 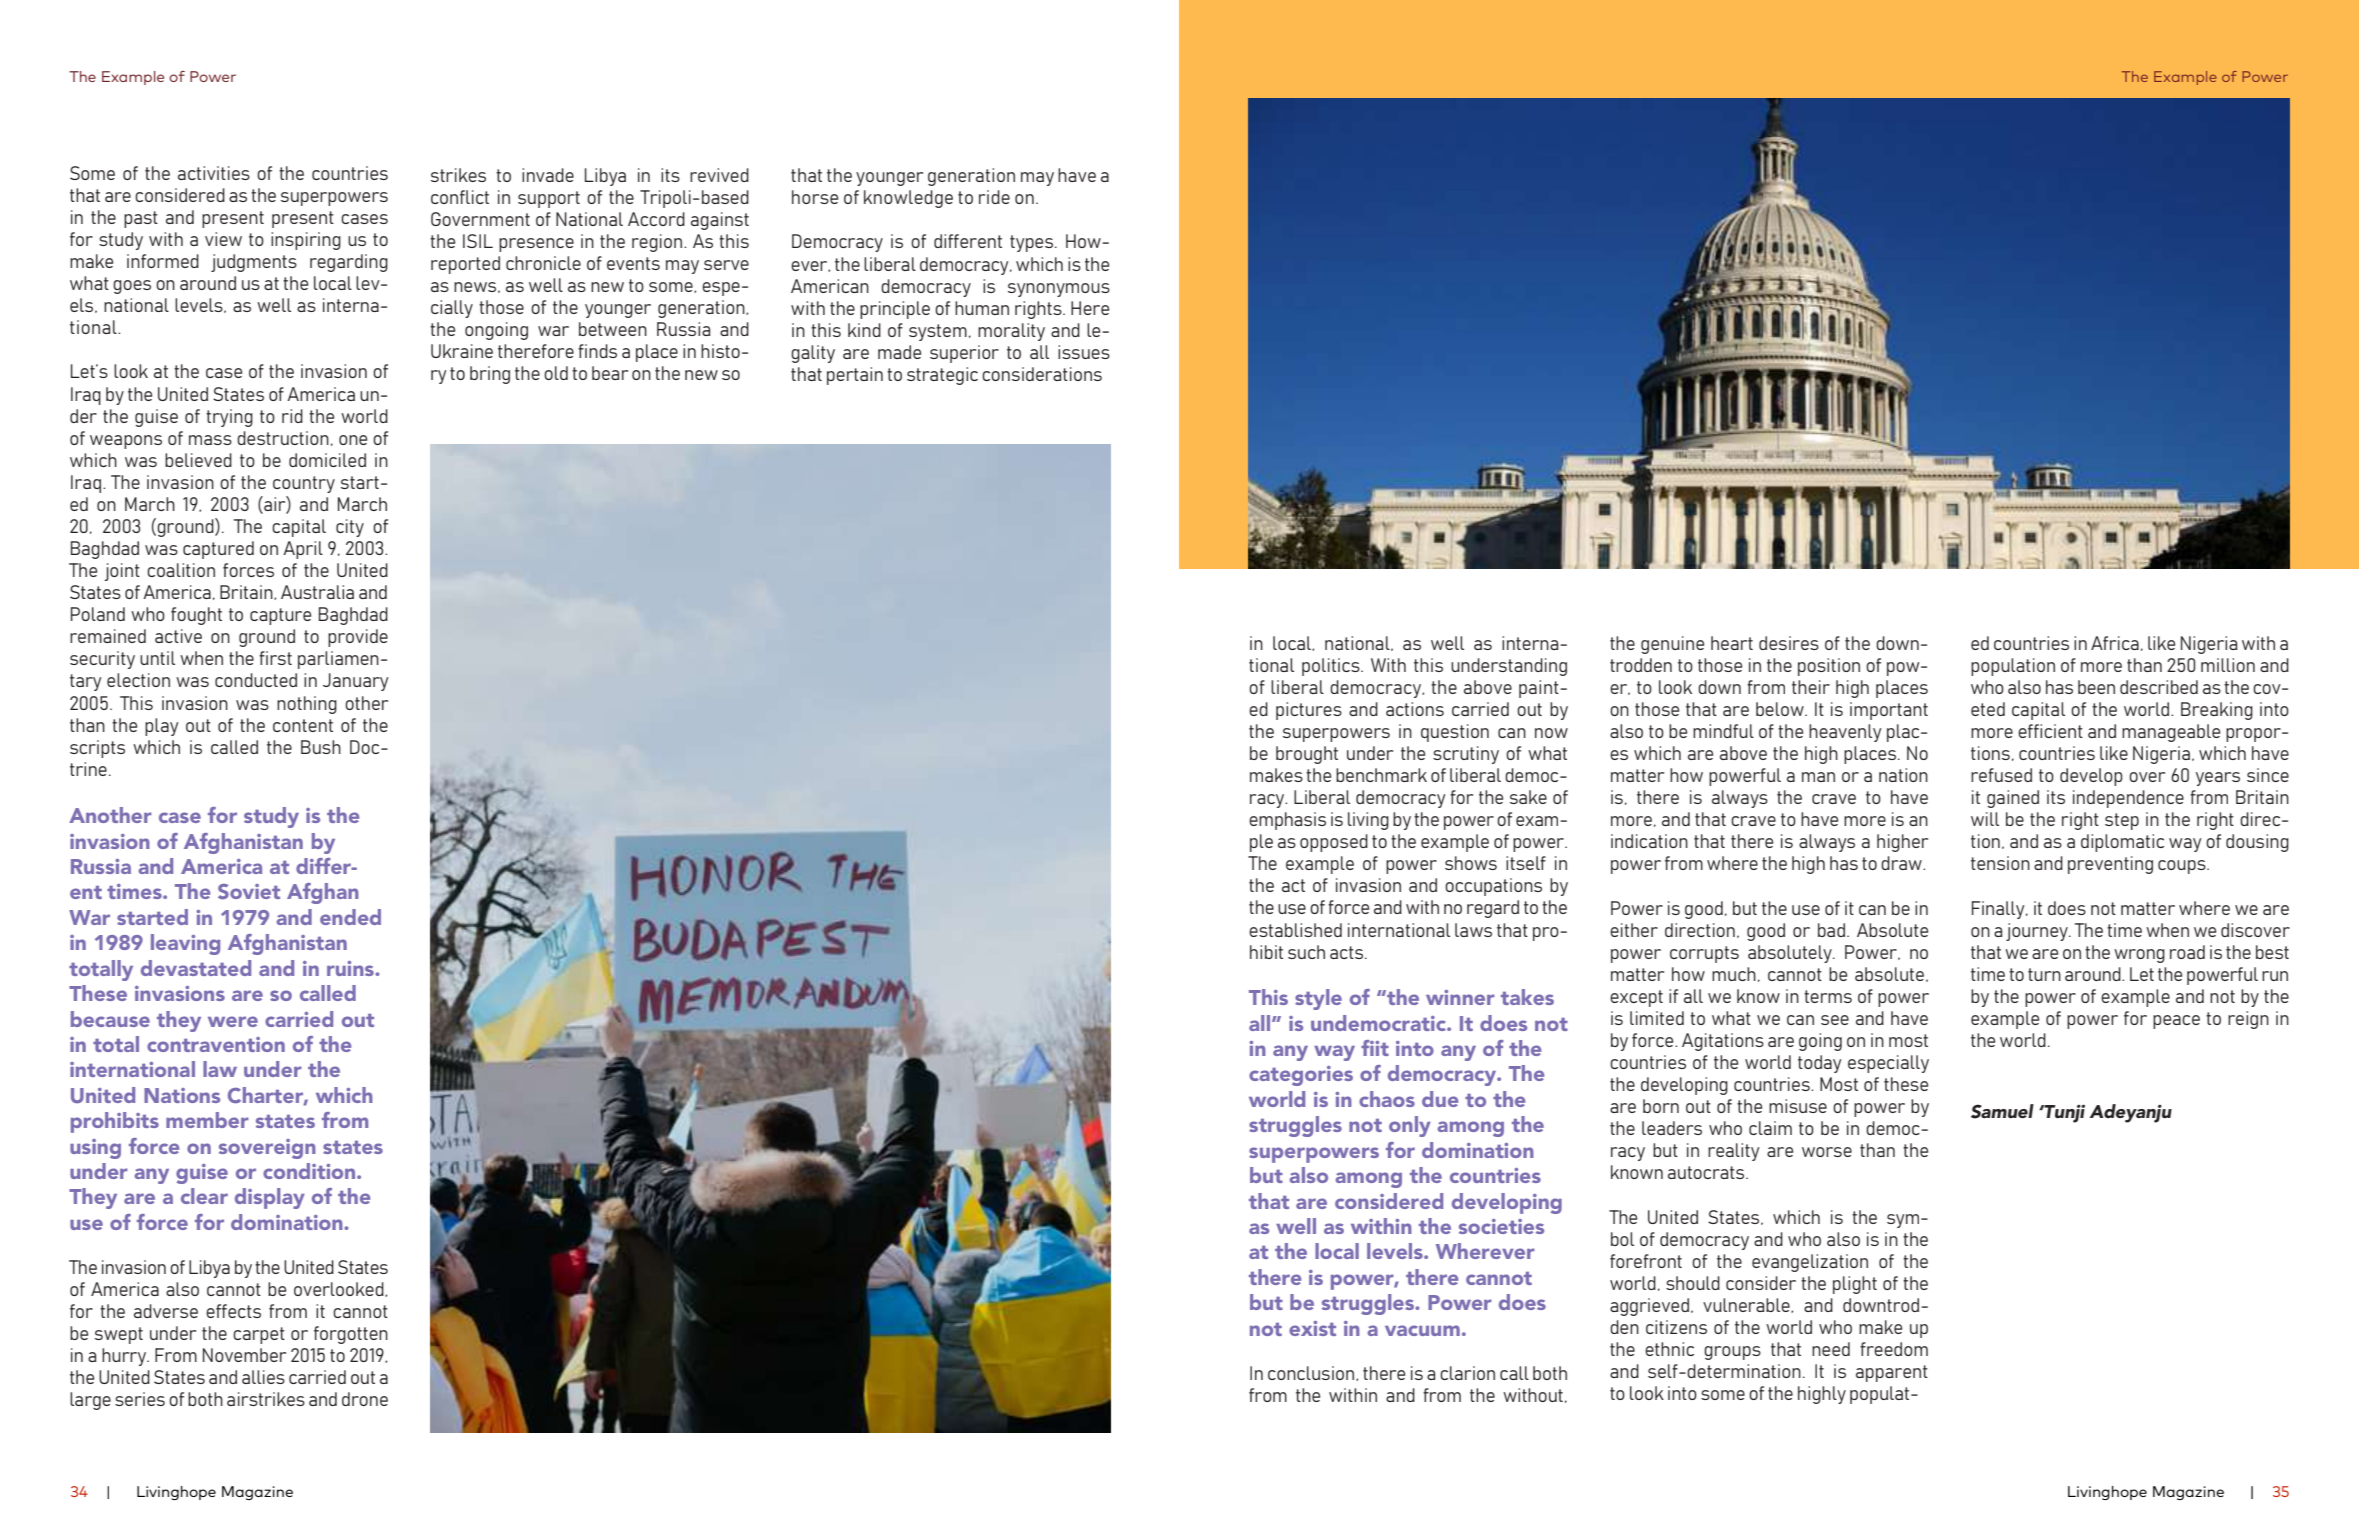 I want to click on domiciled, so click(x=327, y=460).
